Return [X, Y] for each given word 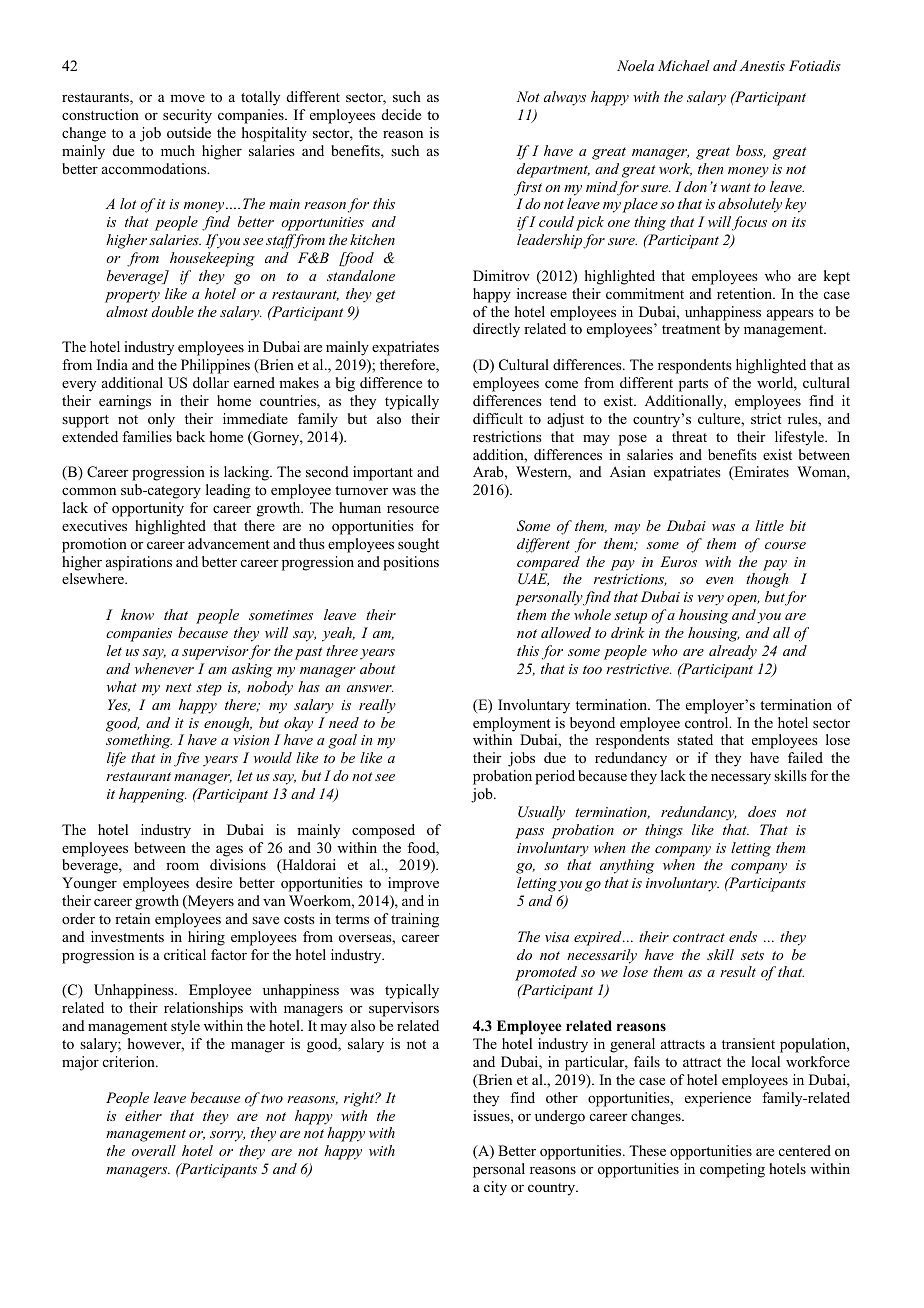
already [733, 652]
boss [751, 151]
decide [401, 114]
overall [154, 1150]
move [187, 98]
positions [411, 563]
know [137, 614]
